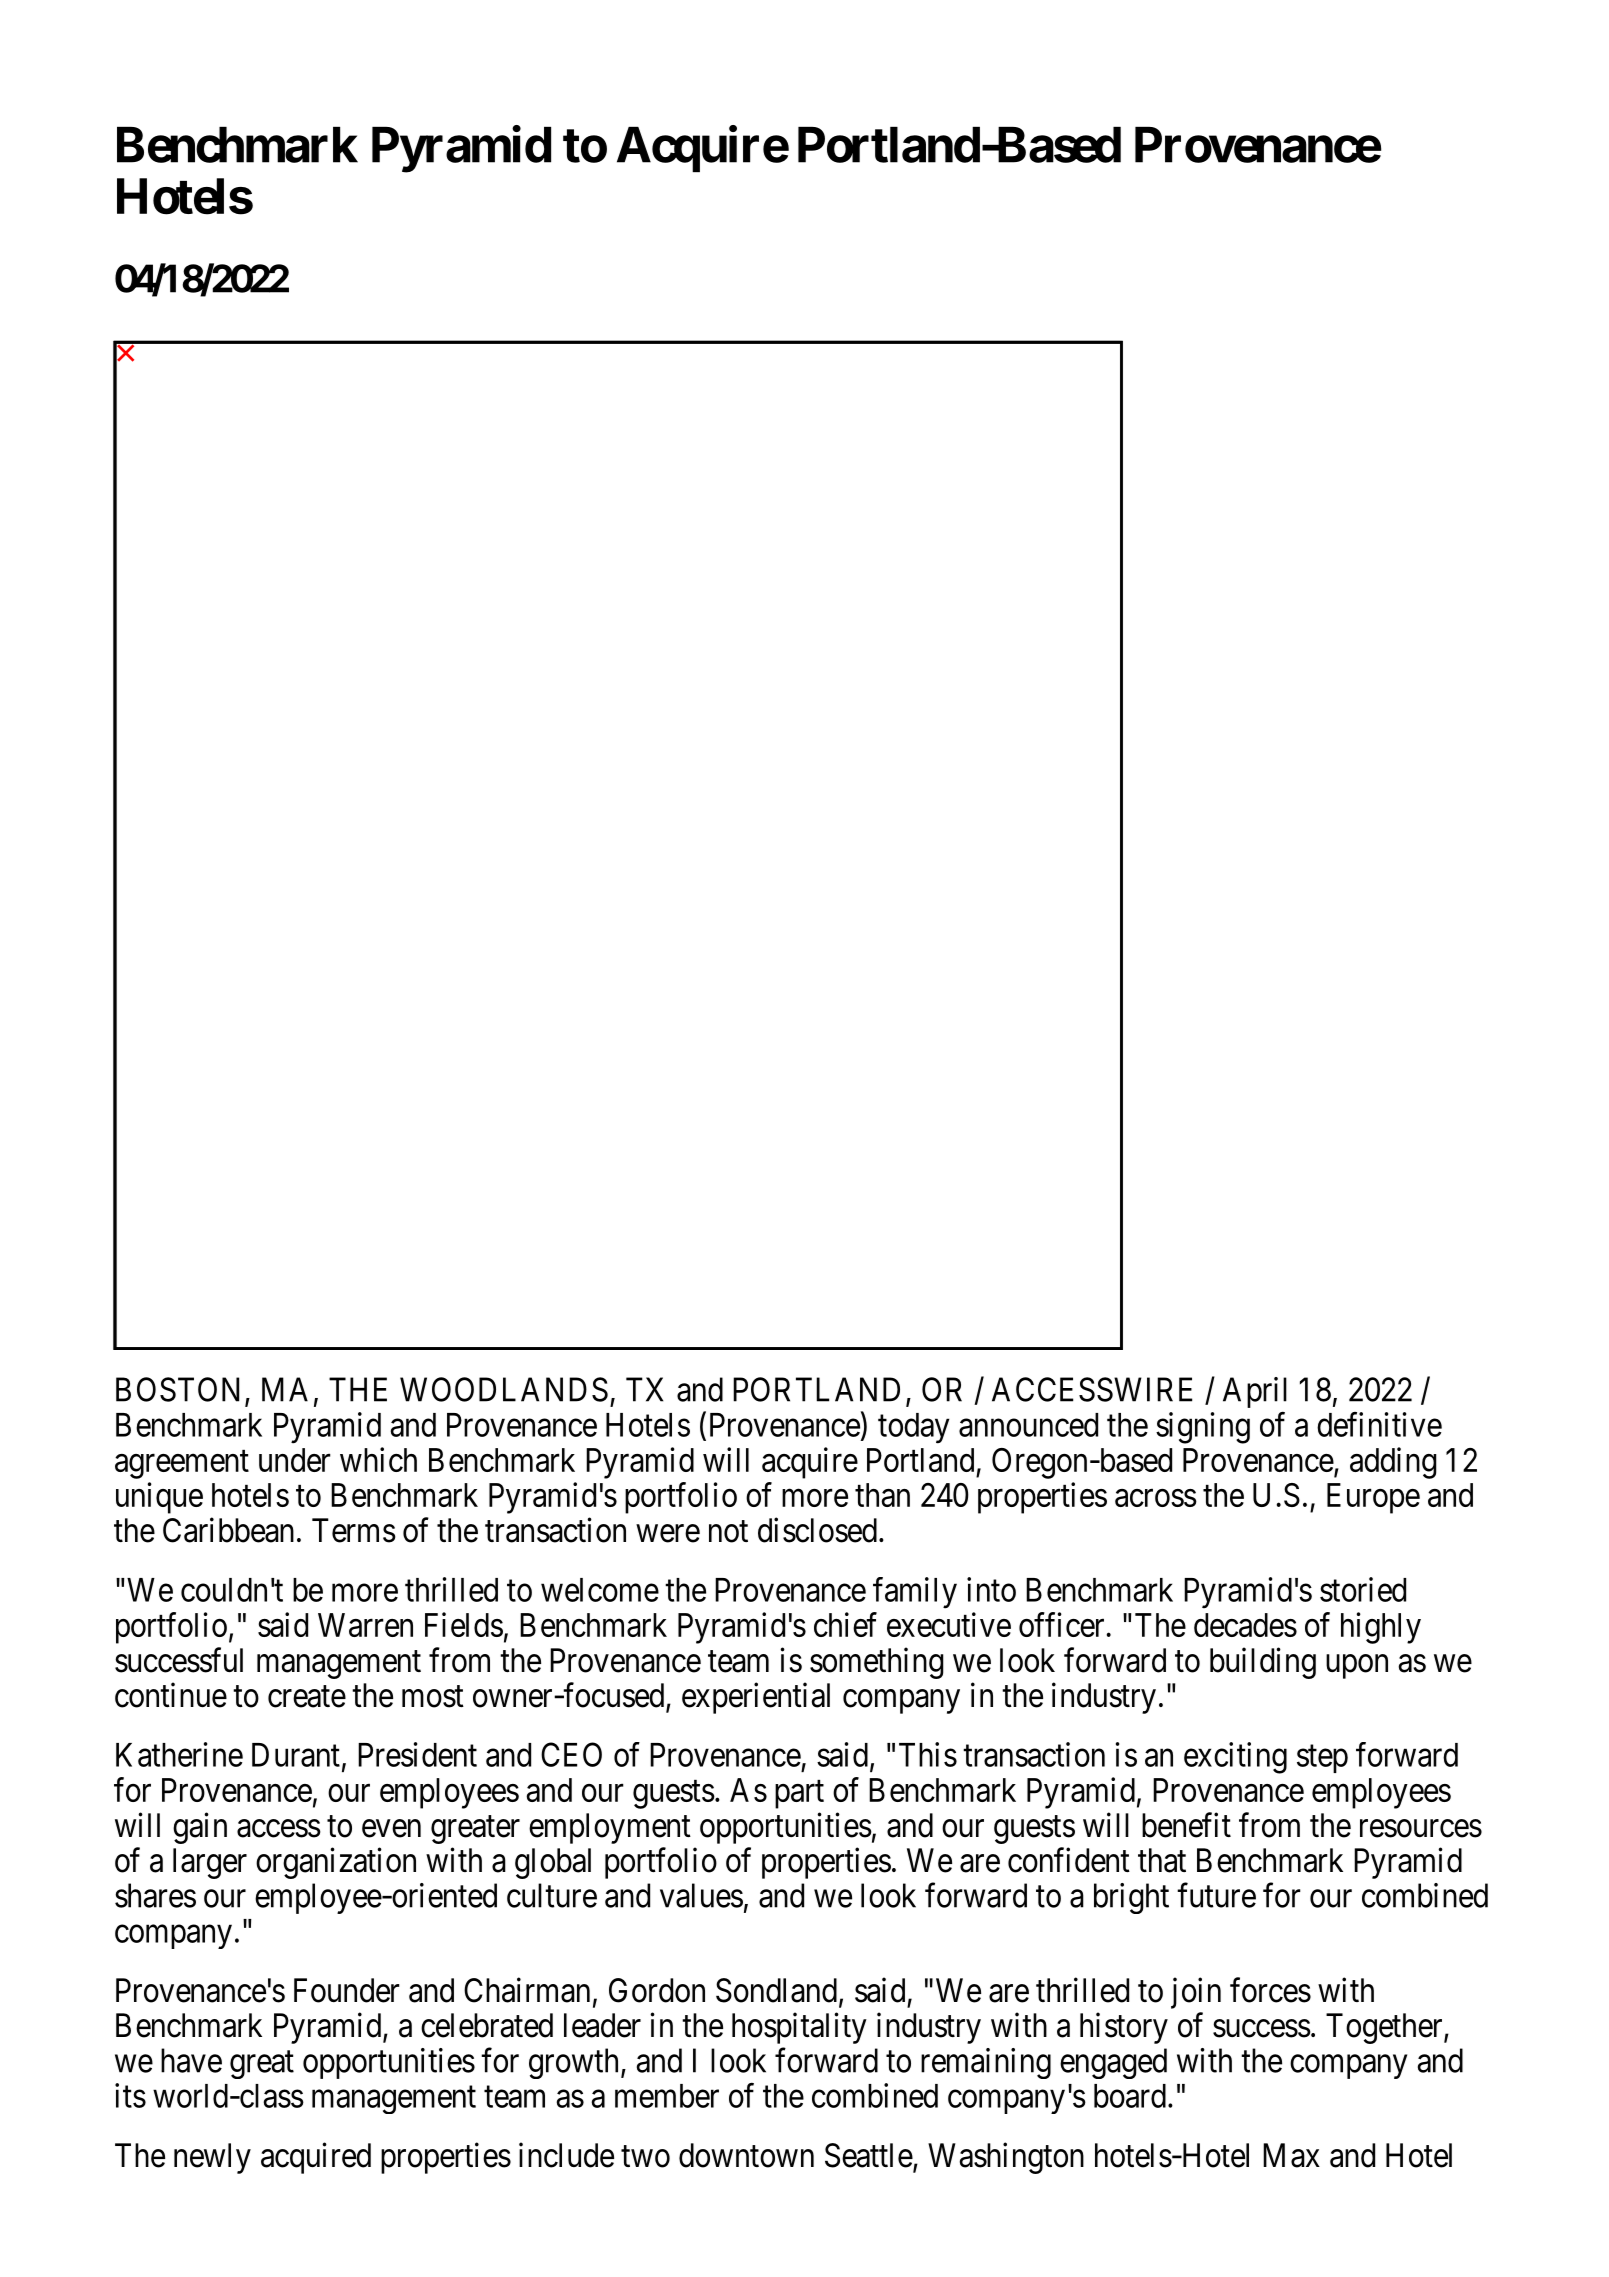 The image size is (1609, 2277). Describe the element at coordinates (799, 1794) in the page. I see `part` at that location.
